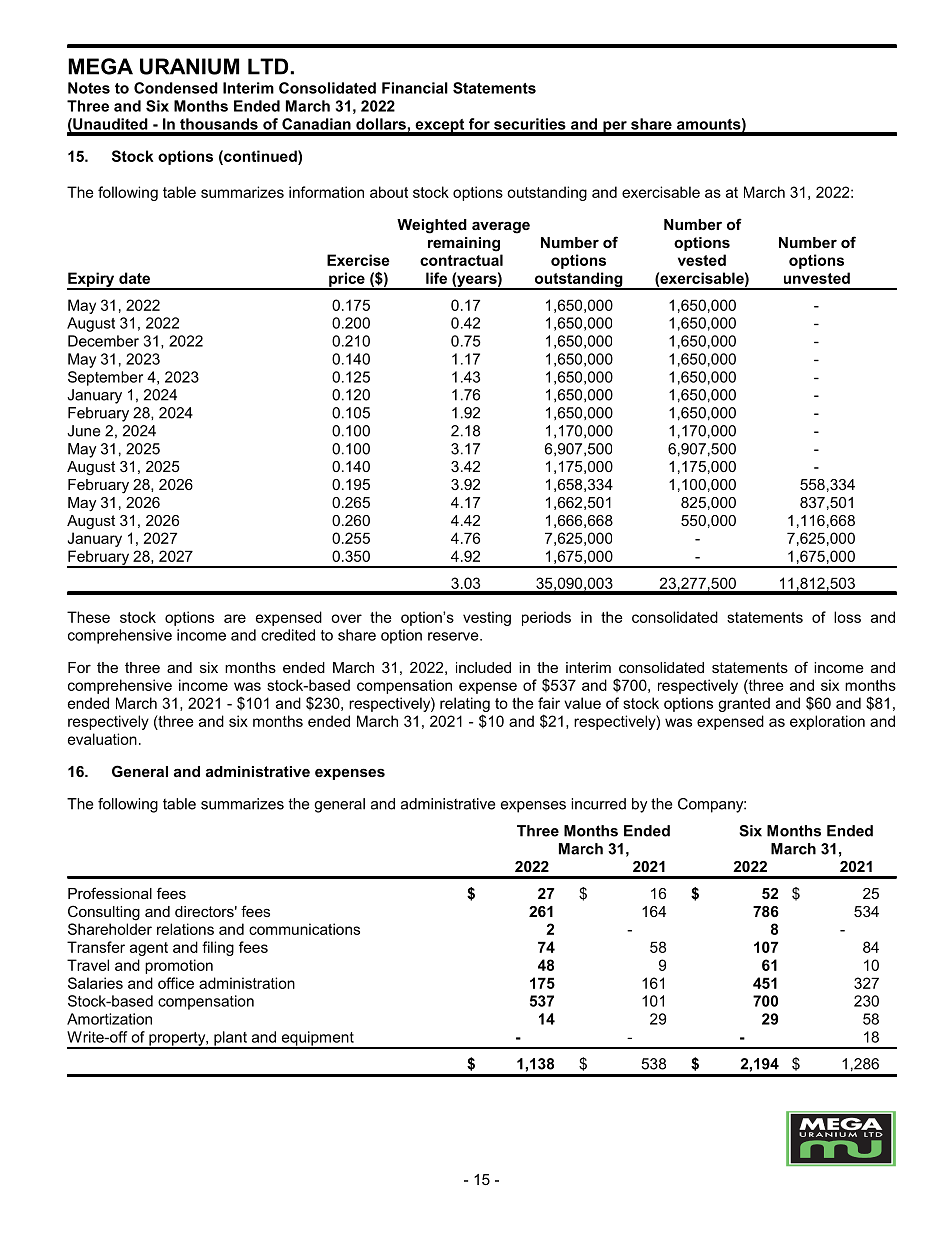  I want to click on Condensed, so click(176, 88).
